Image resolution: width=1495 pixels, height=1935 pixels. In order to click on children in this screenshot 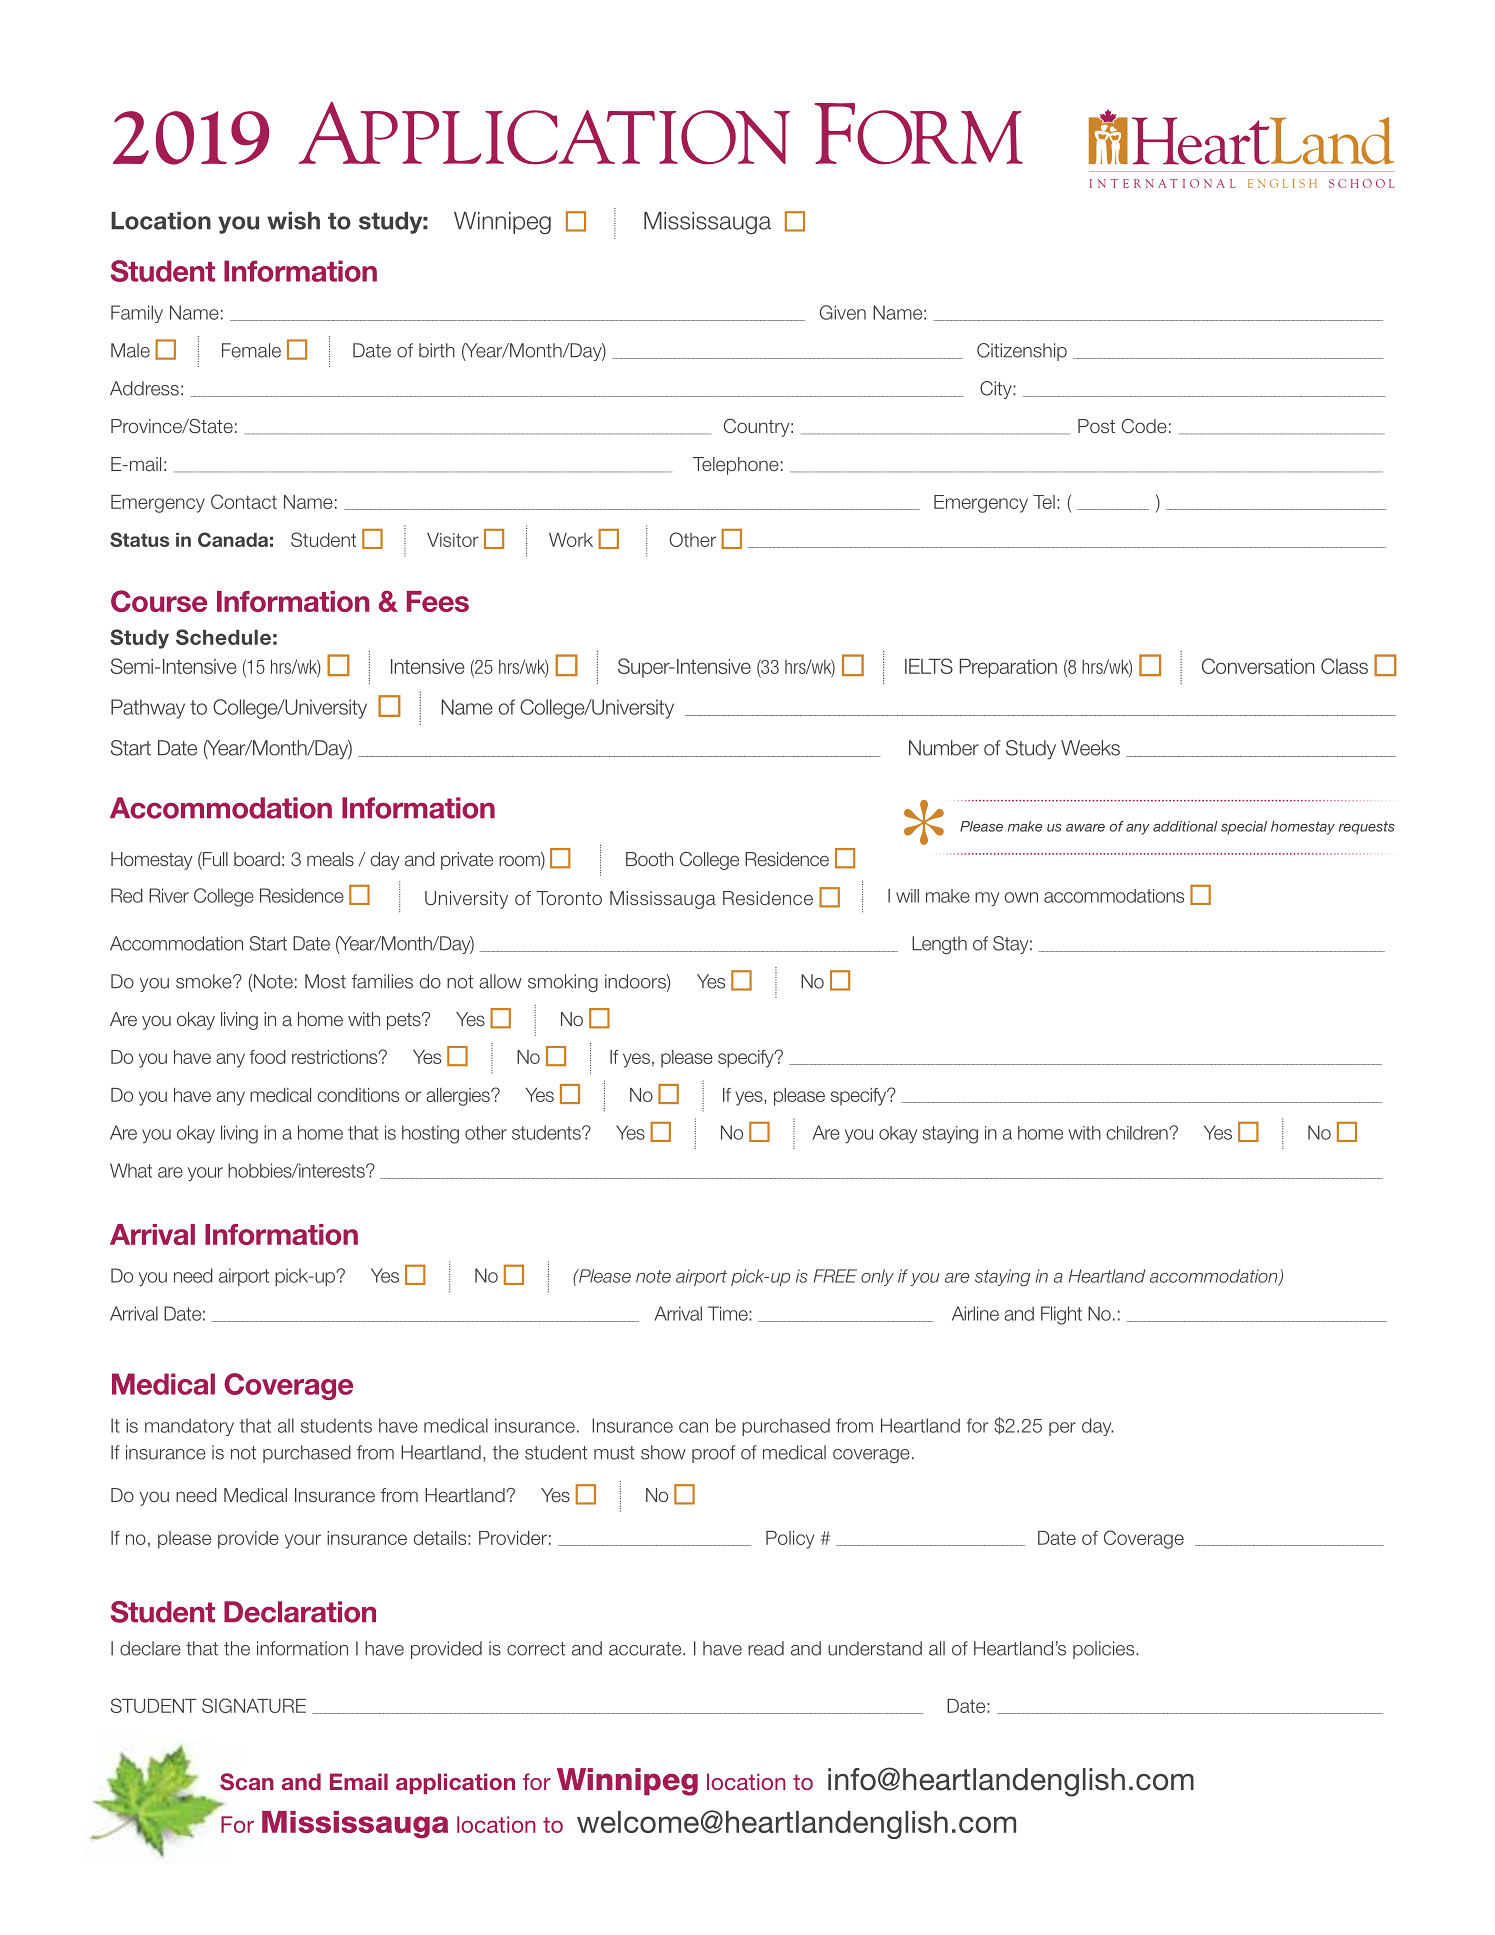, I will do `click(1138, 1133)`.
